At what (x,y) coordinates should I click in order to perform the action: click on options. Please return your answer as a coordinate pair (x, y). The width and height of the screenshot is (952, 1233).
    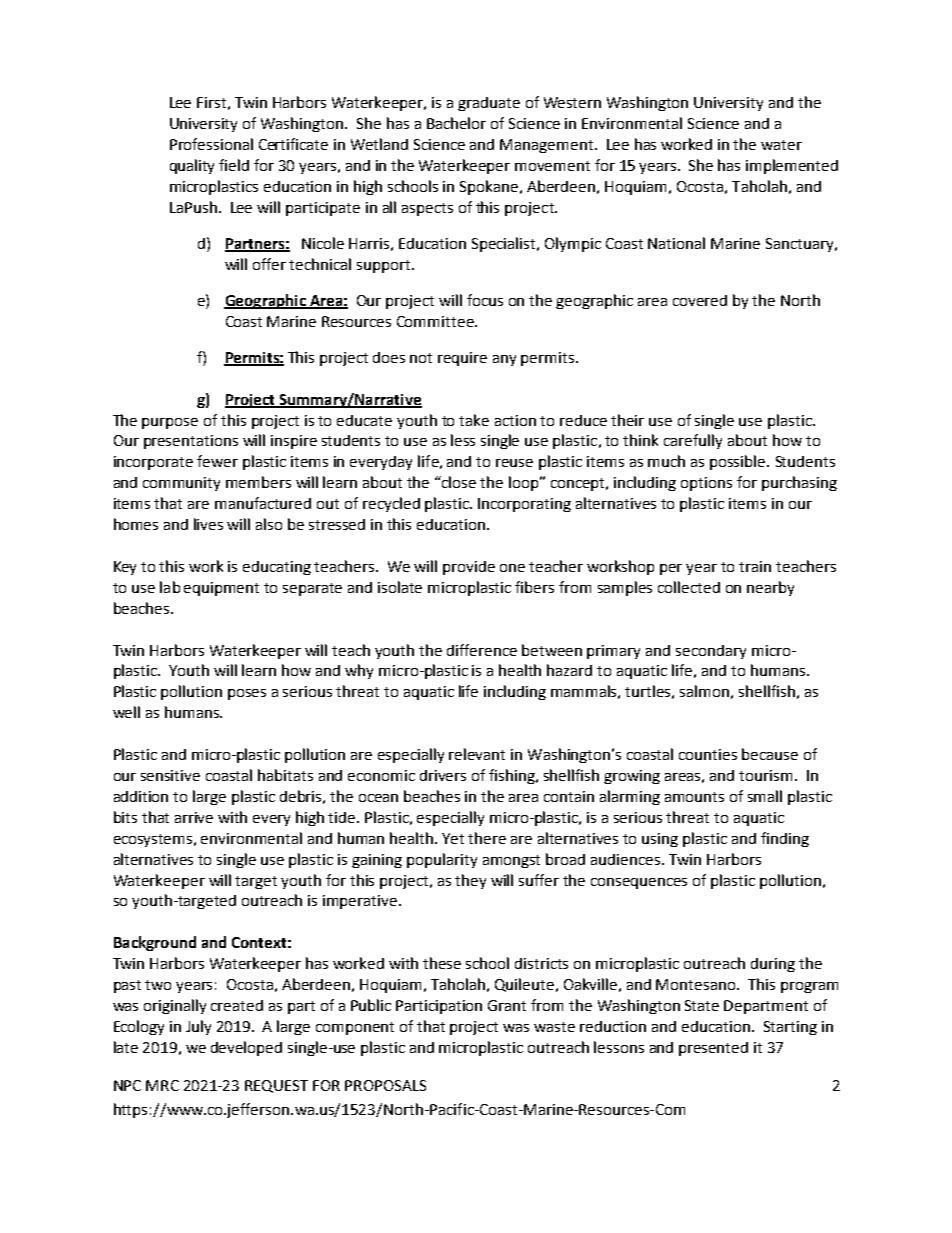
    Looking at the image, I should click on (706, 484).
